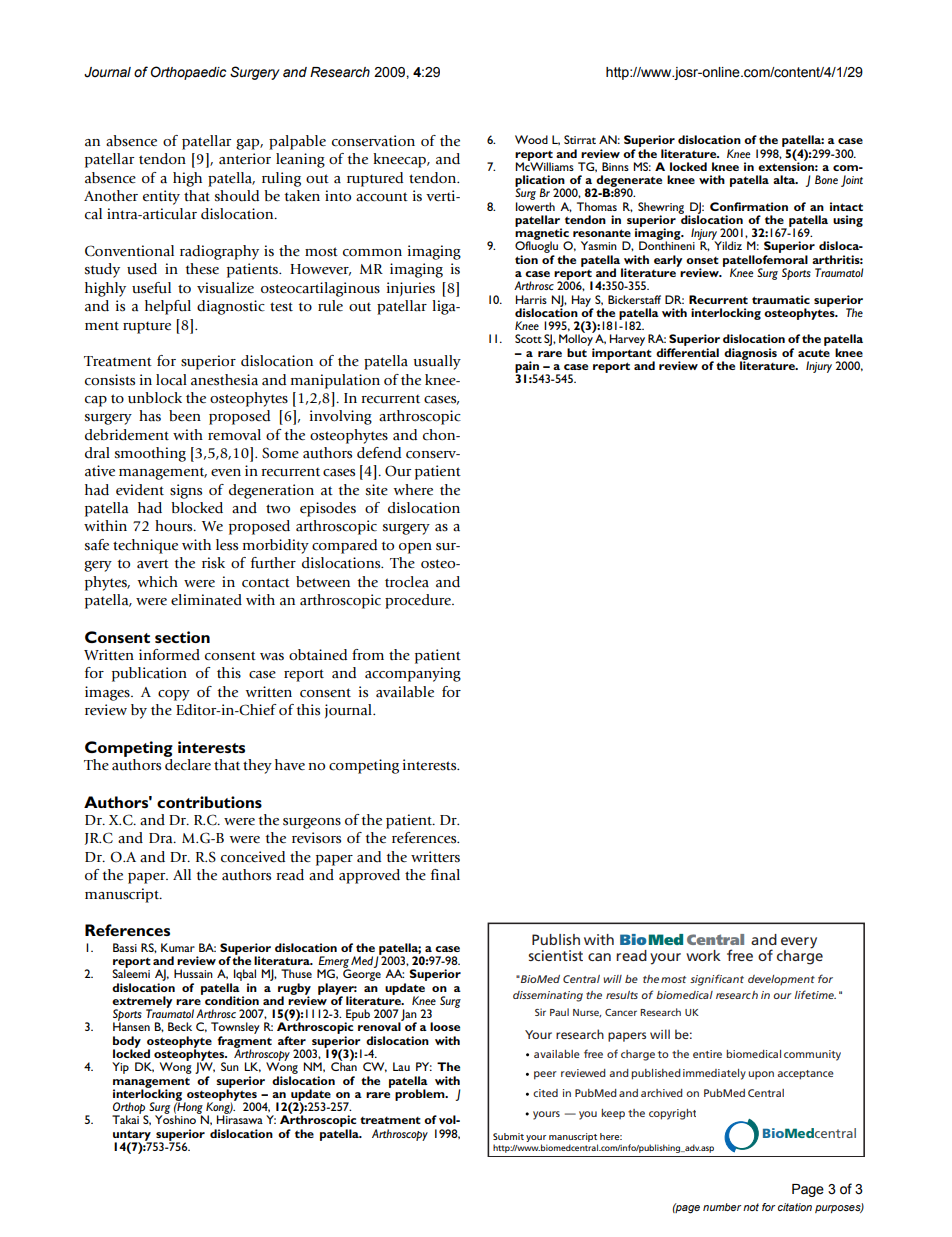 The image size is (952, 1237). What do you see at coordinates (178, 947) in the document?
I see `Kumar` at bounding box center [178, 947].
